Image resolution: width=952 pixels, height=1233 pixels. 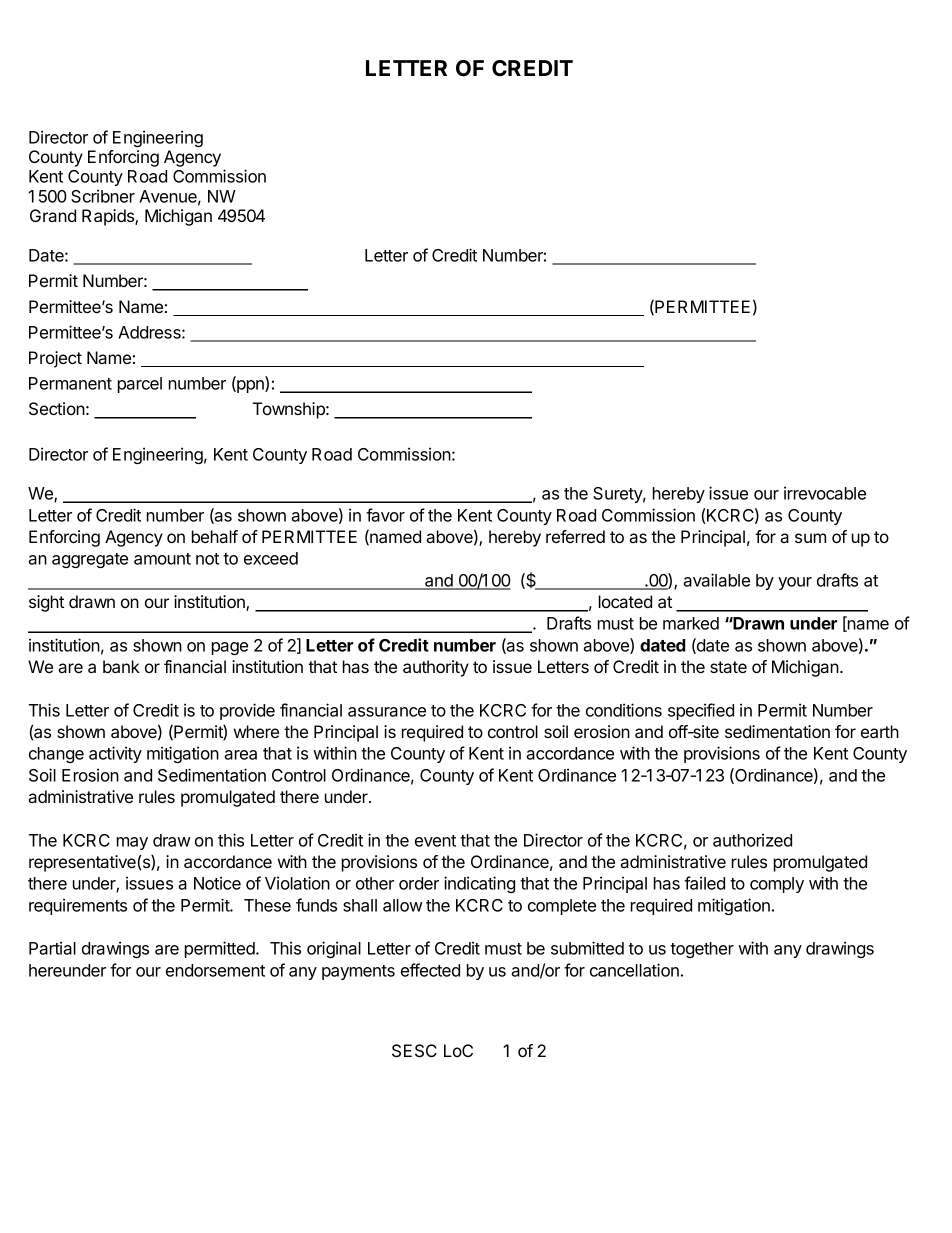 I want to click on your, so click(x=795, y=583).
